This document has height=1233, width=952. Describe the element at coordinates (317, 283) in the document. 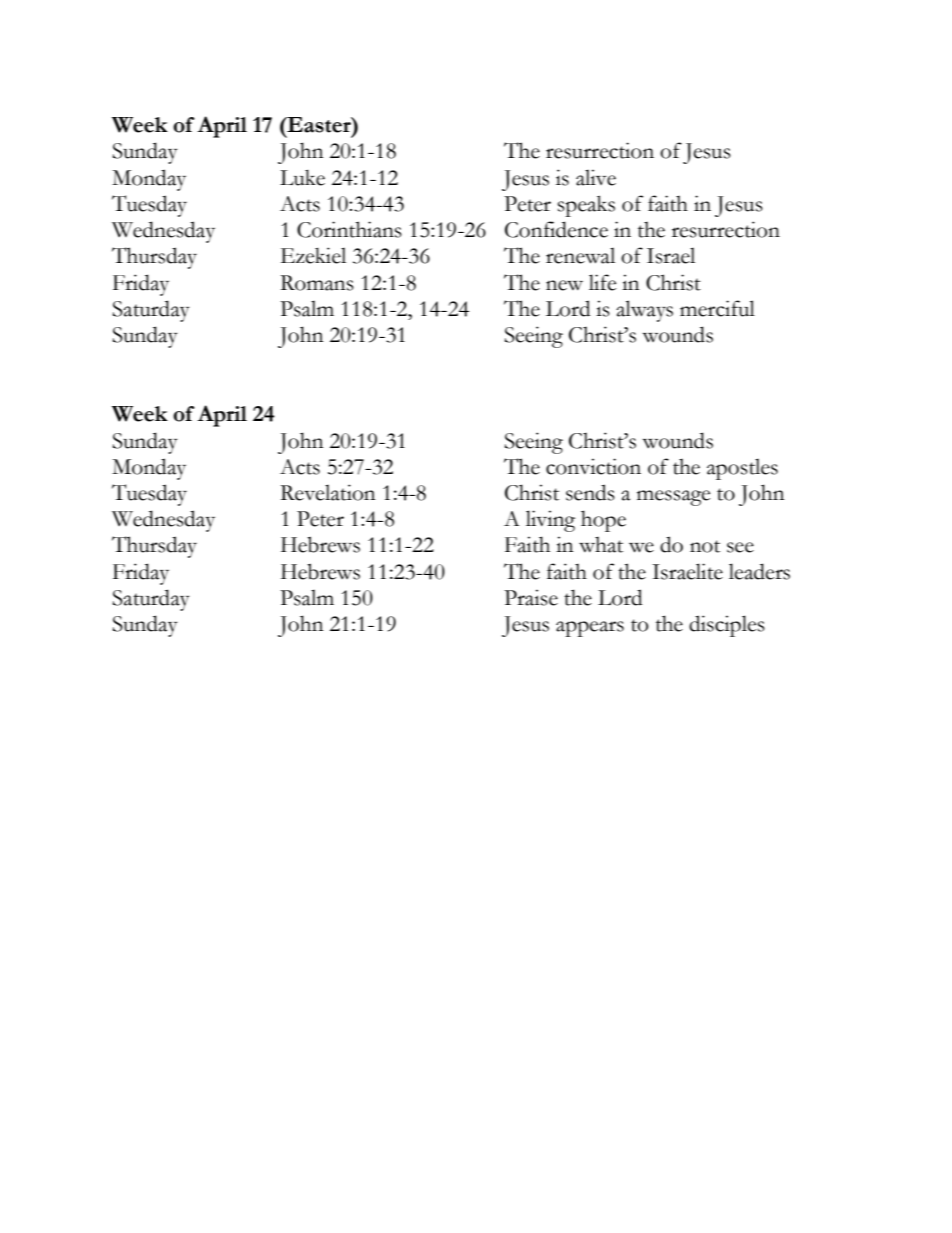

I see `Romans` at that location.
